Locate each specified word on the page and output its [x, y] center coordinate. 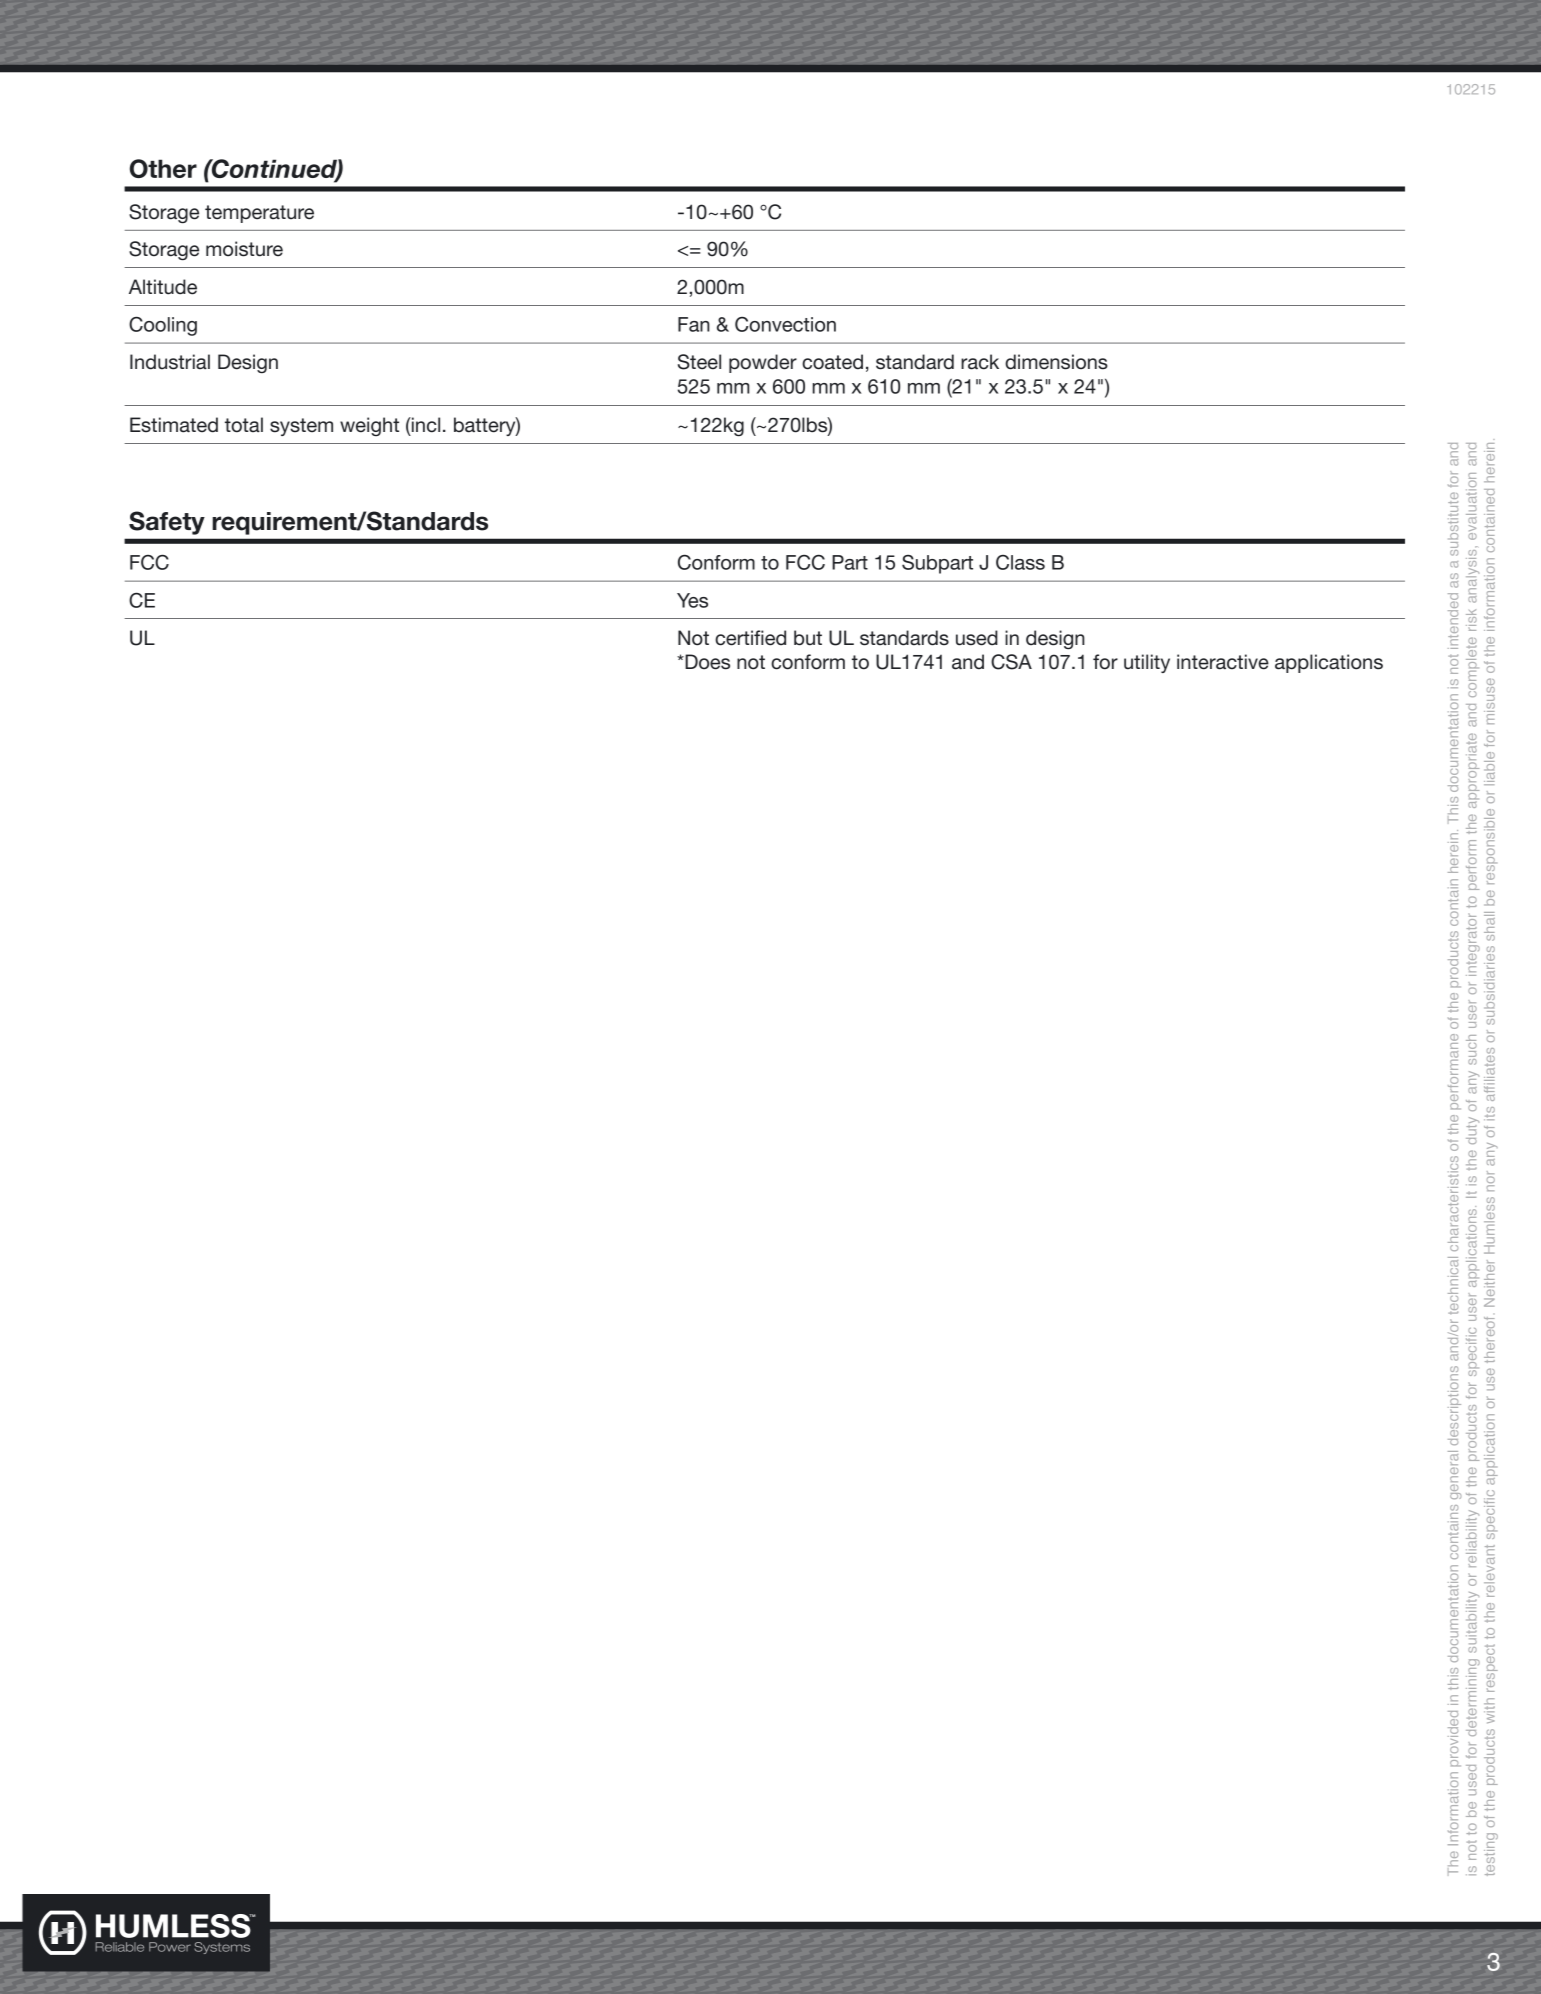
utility [1147, 663]
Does [706, 662]
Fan [694, 324]
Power [170, 1947]
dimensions [1056, 362]
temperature [259, 214]
